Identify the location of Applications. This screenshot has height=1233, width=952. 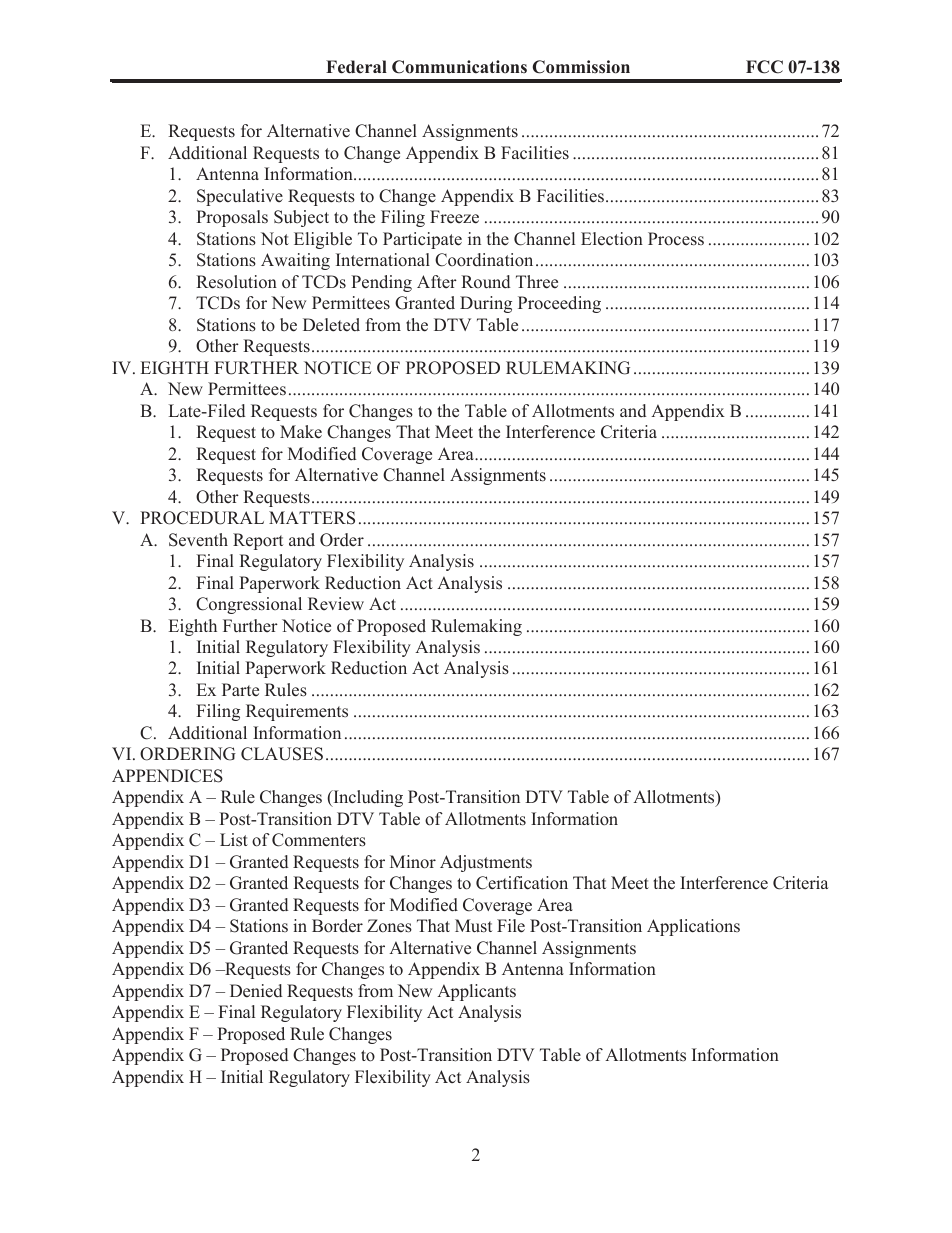
(693, 927).
